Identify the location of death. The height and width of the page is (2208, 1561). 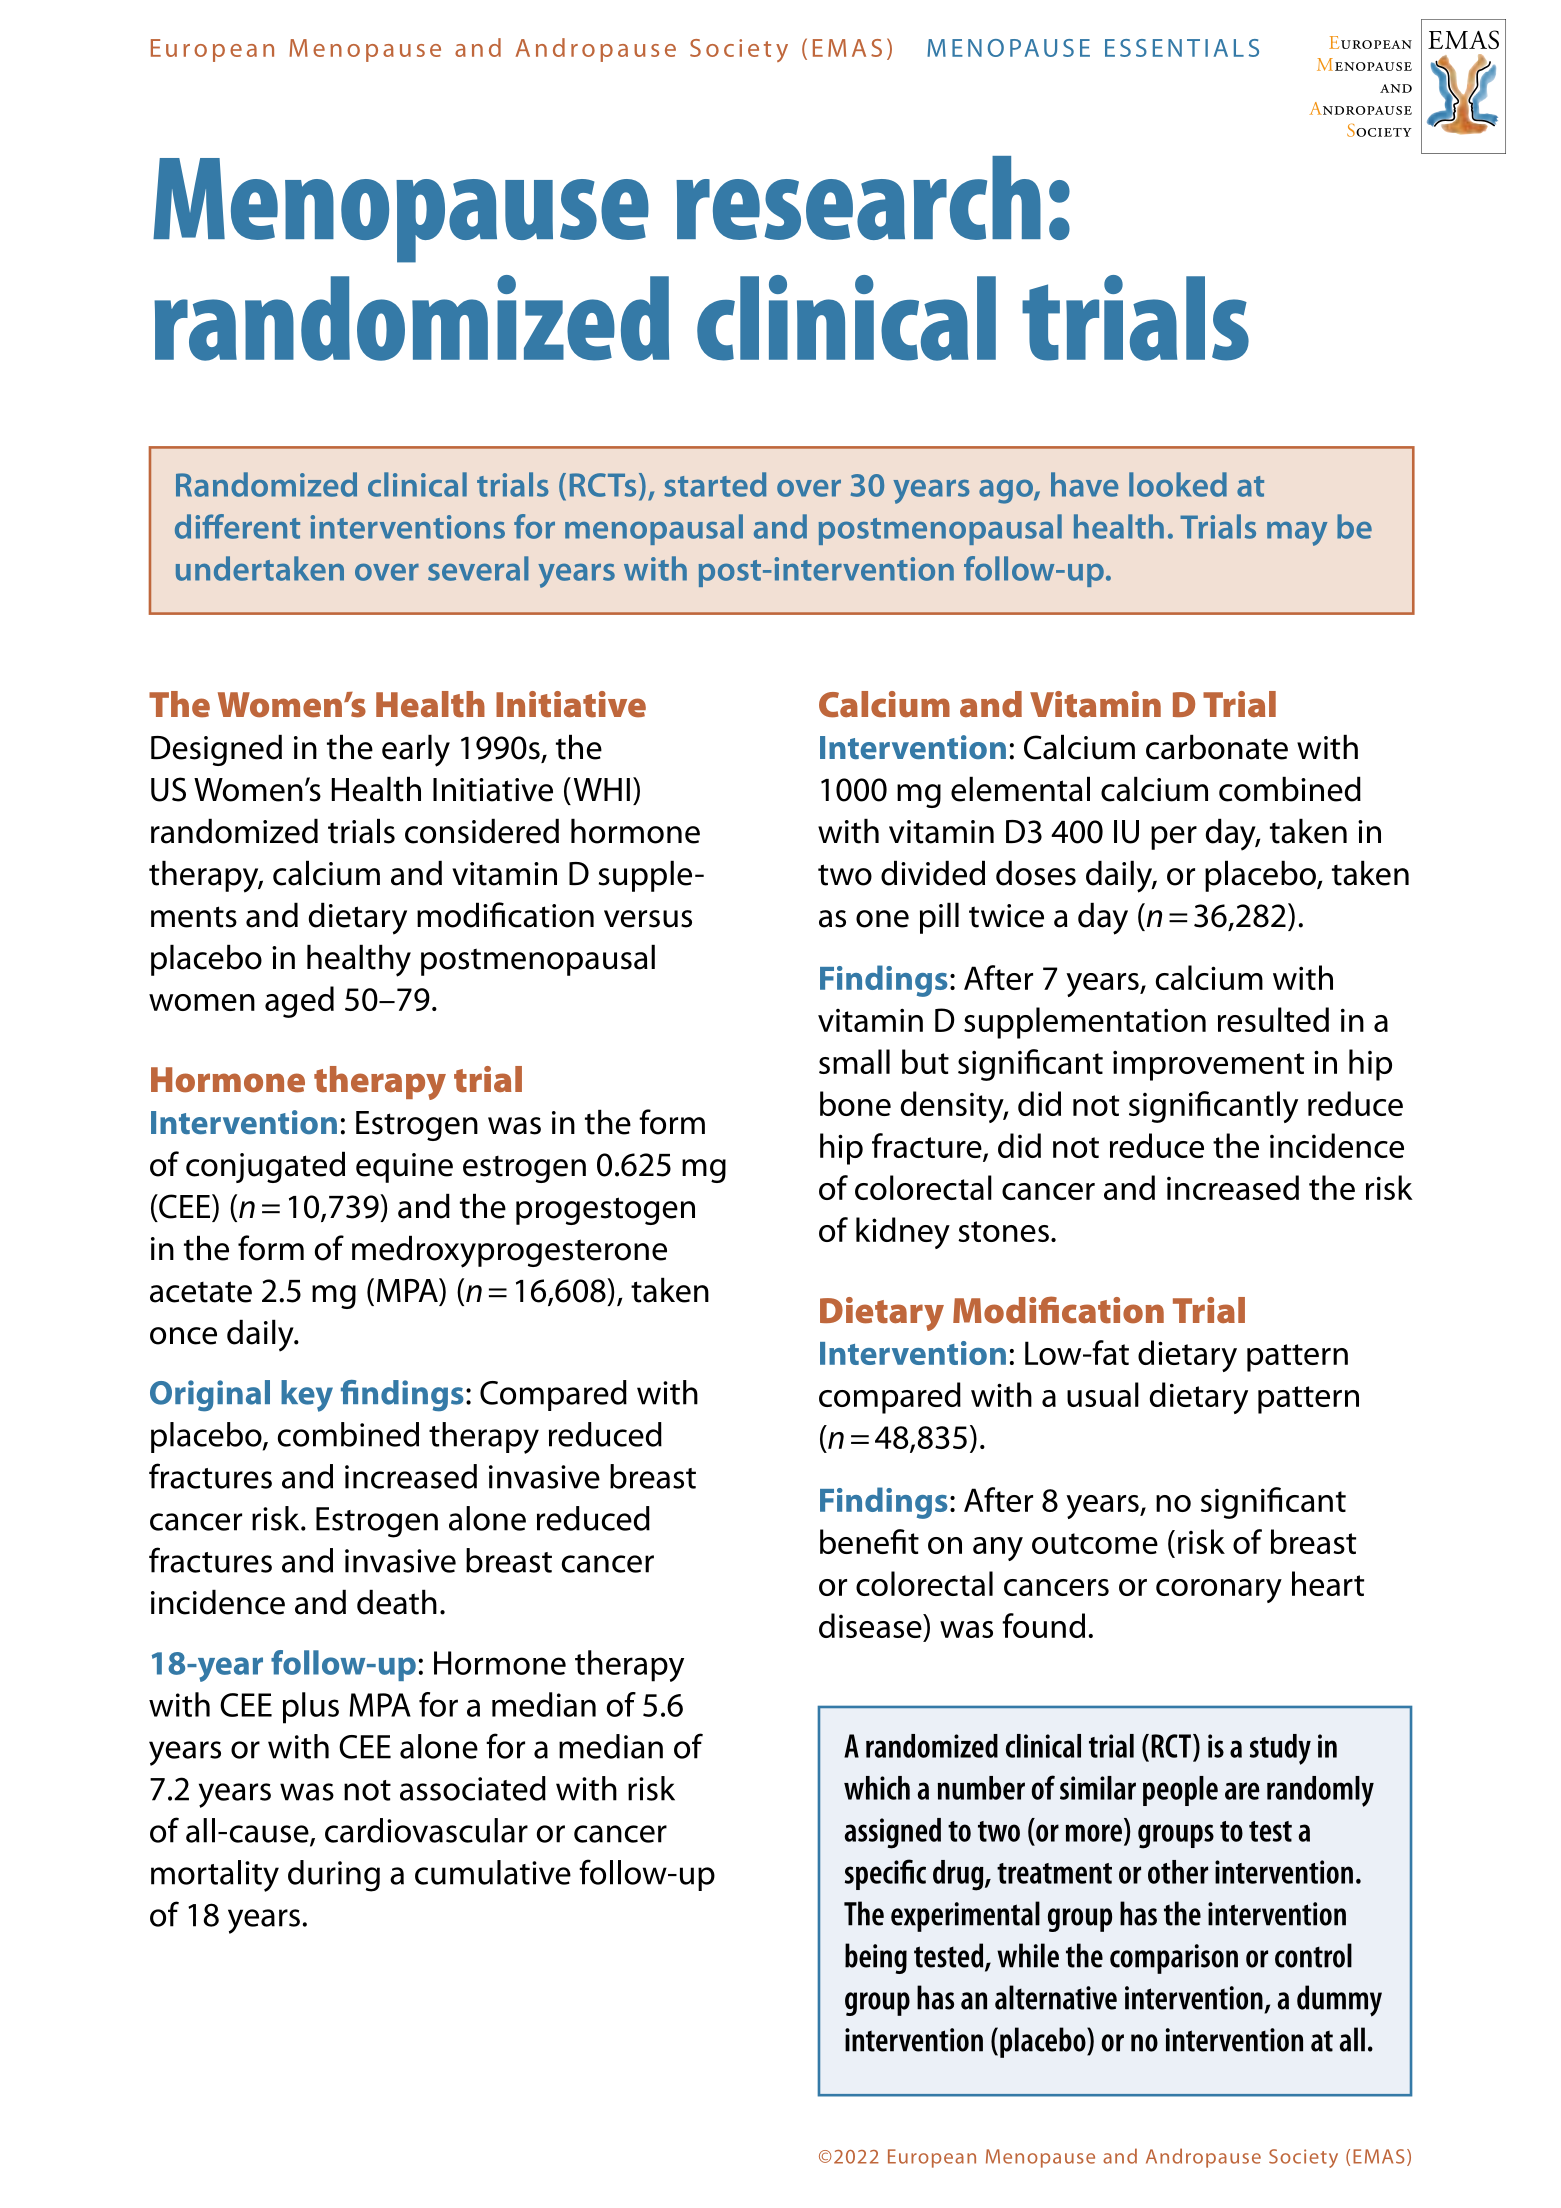
(397, 1602).
